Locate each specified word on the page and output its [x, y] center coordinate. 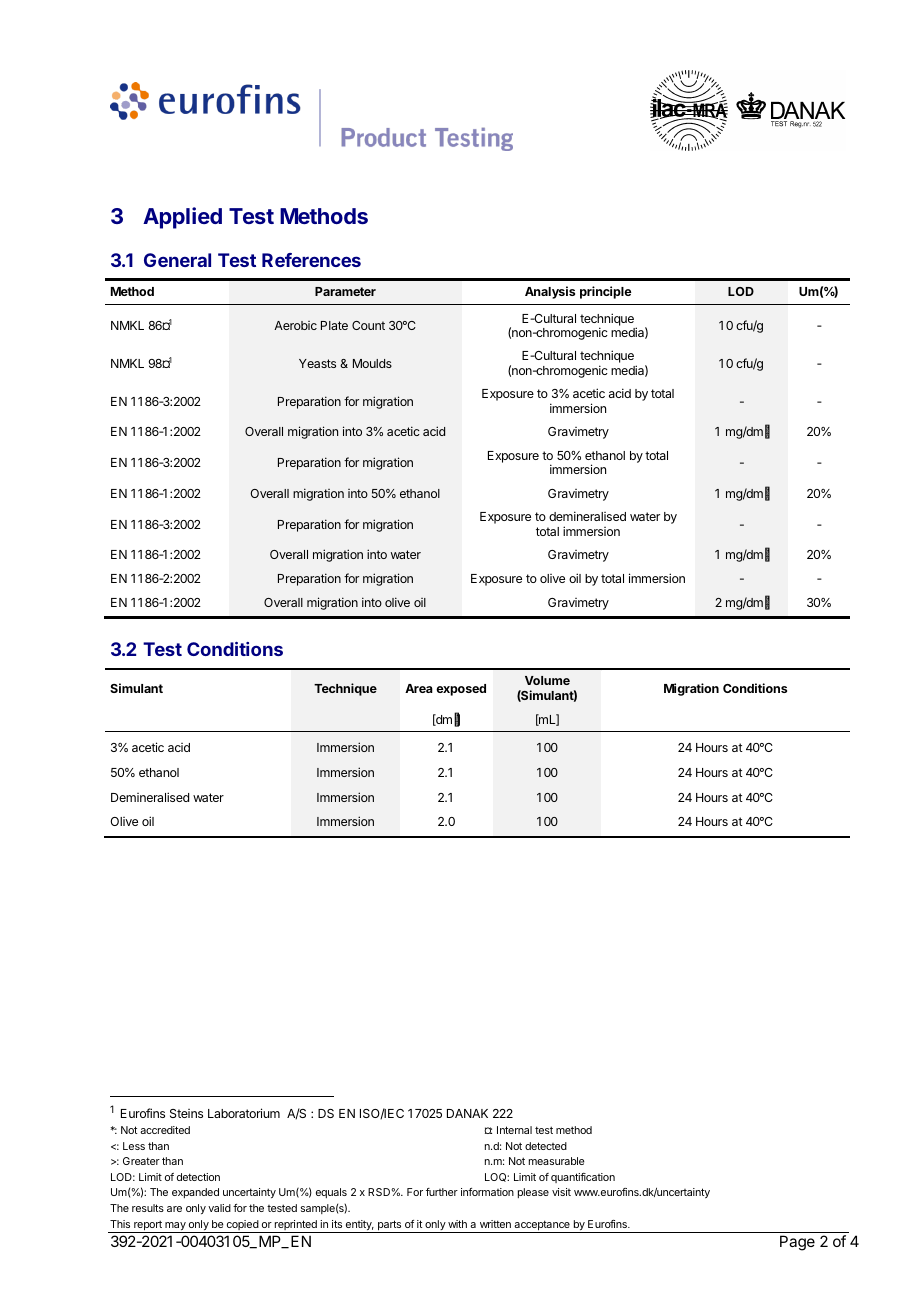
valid [219, 1208]
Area [419, 688]
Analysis [550, 292]
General [177, 260]
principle [606, 292]
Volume [547, 680]
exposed [461, 690]
